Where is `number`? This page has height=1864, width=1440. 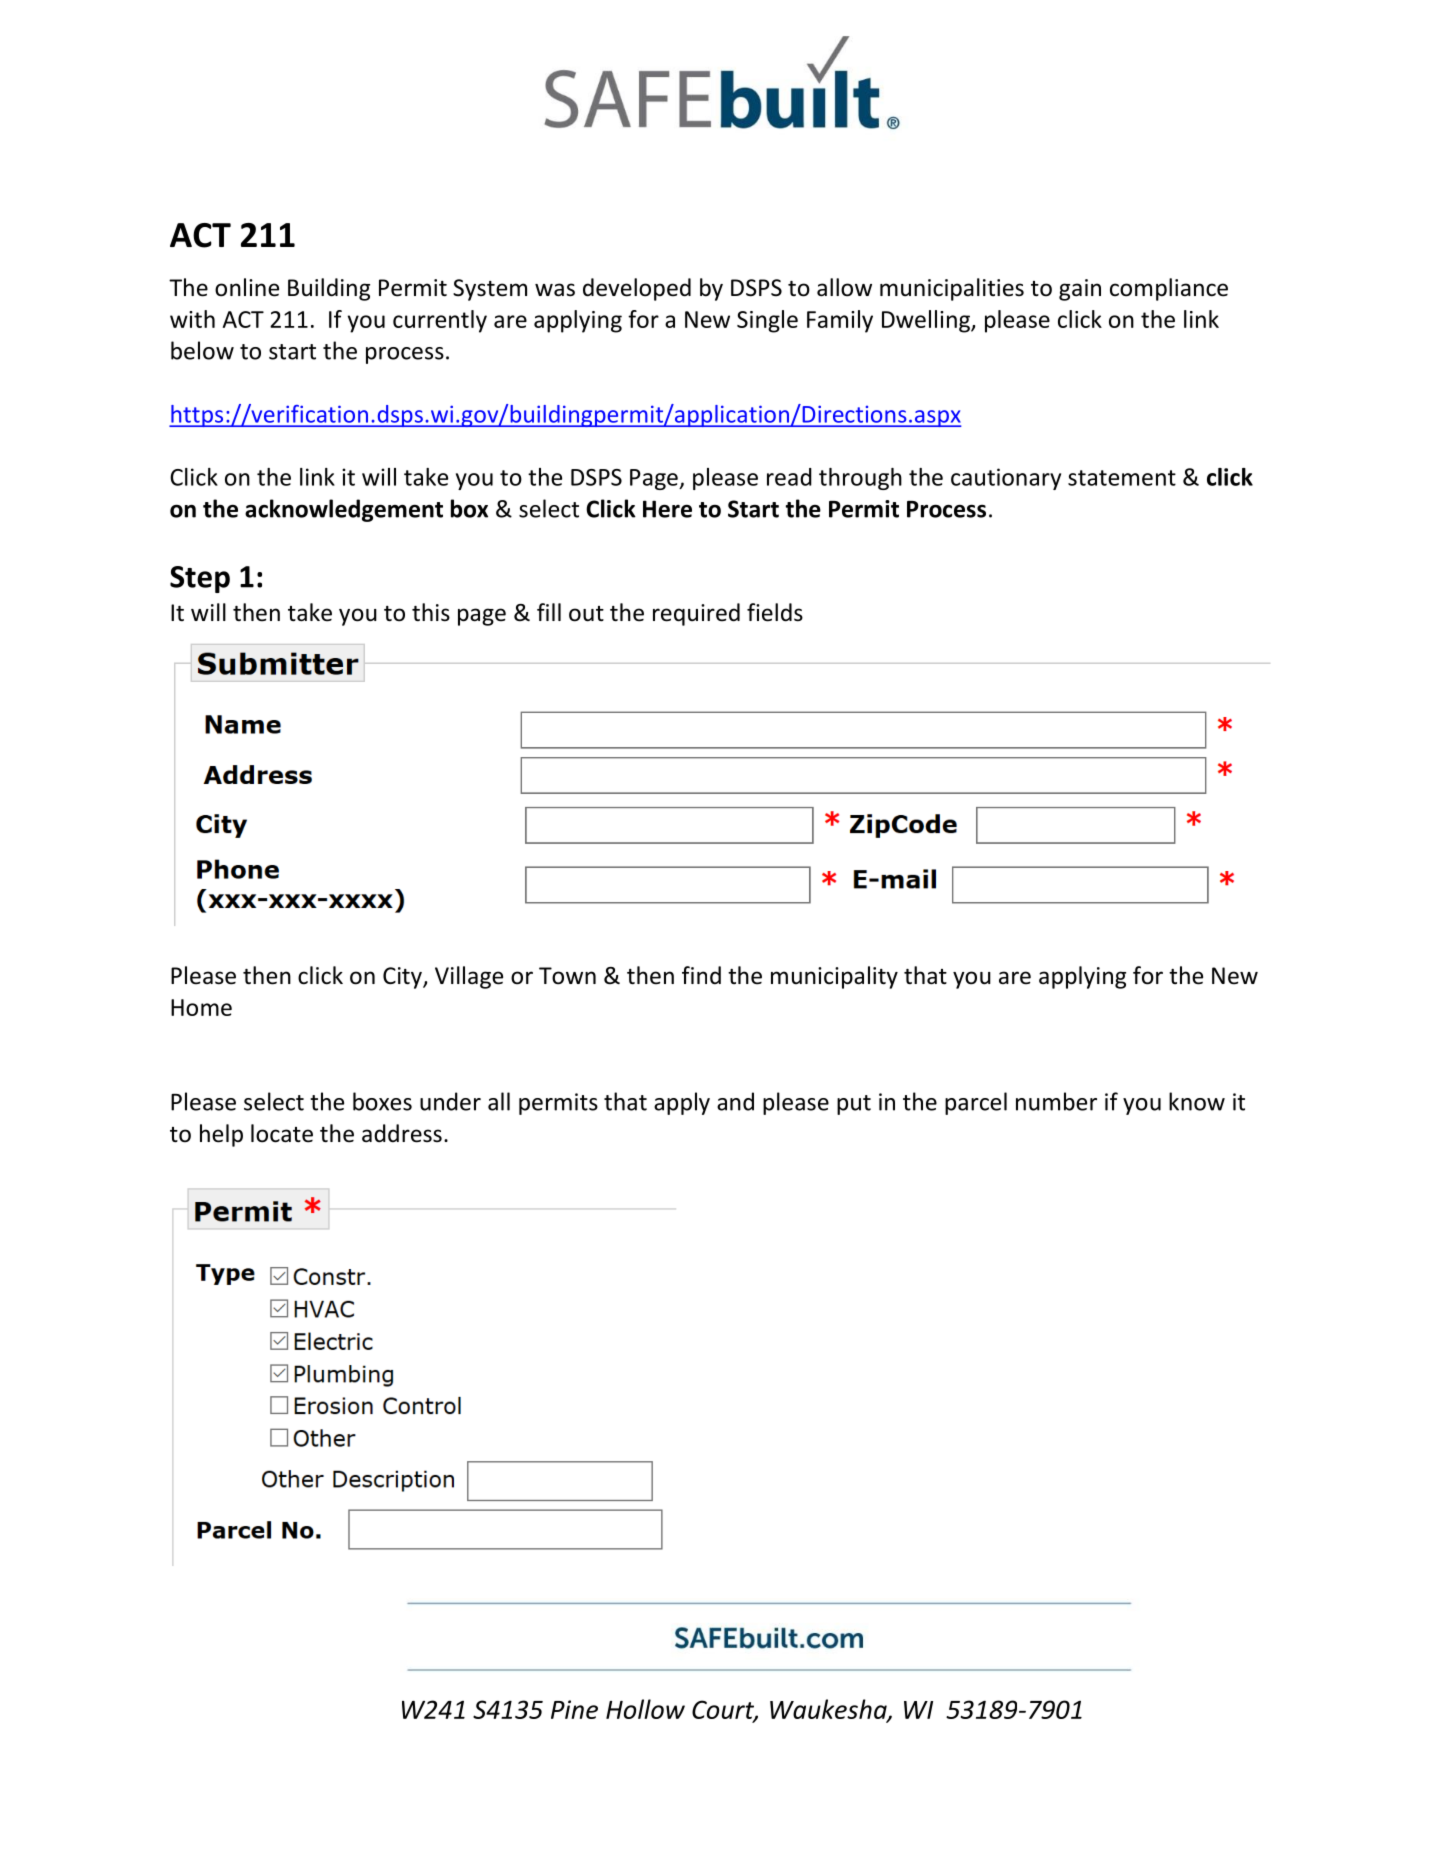
number is located at coordinates (1056, 1101).
